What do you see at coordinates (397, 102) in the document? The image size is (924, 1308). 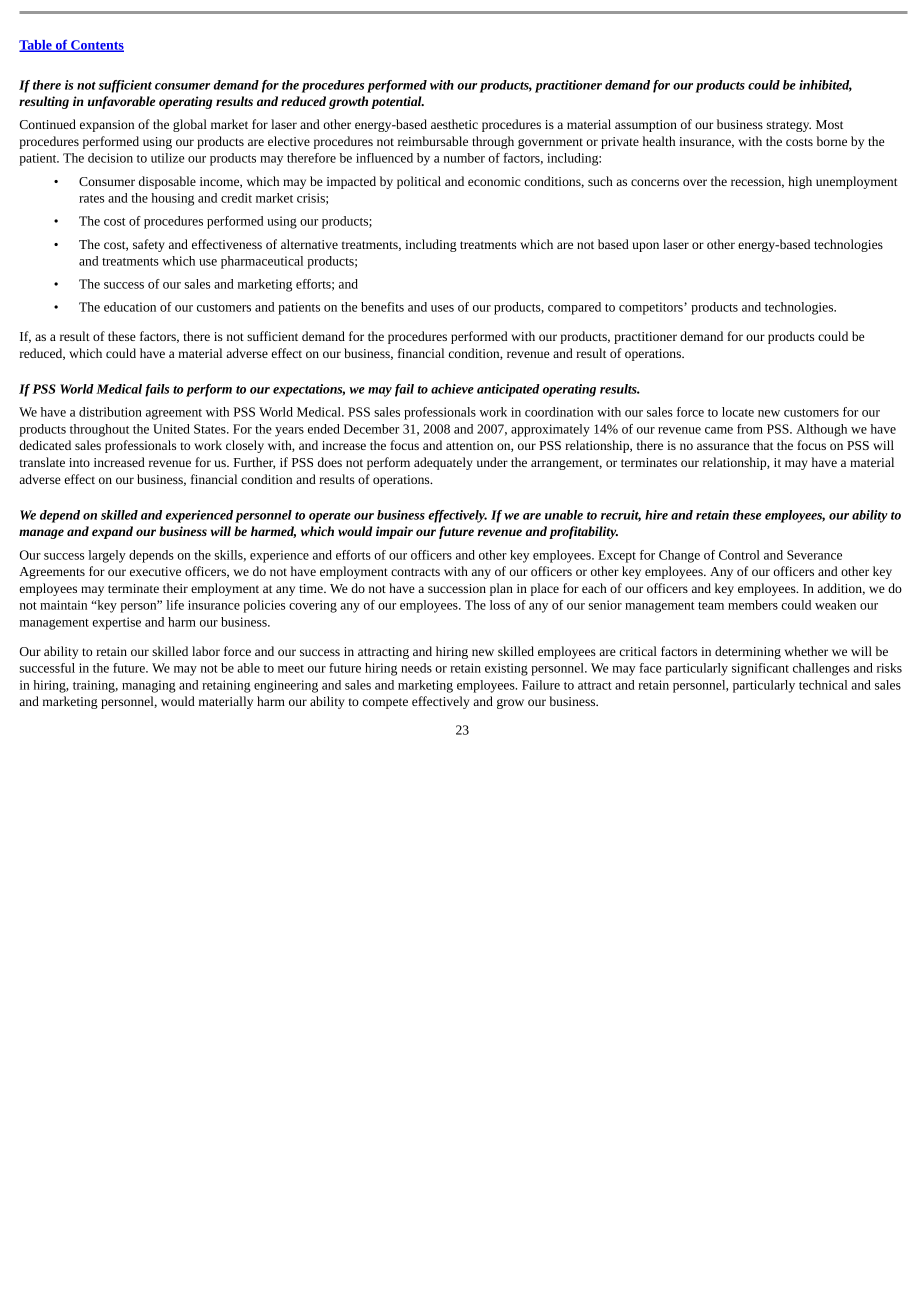 I see `potential` at bounding box center [397, 102].
